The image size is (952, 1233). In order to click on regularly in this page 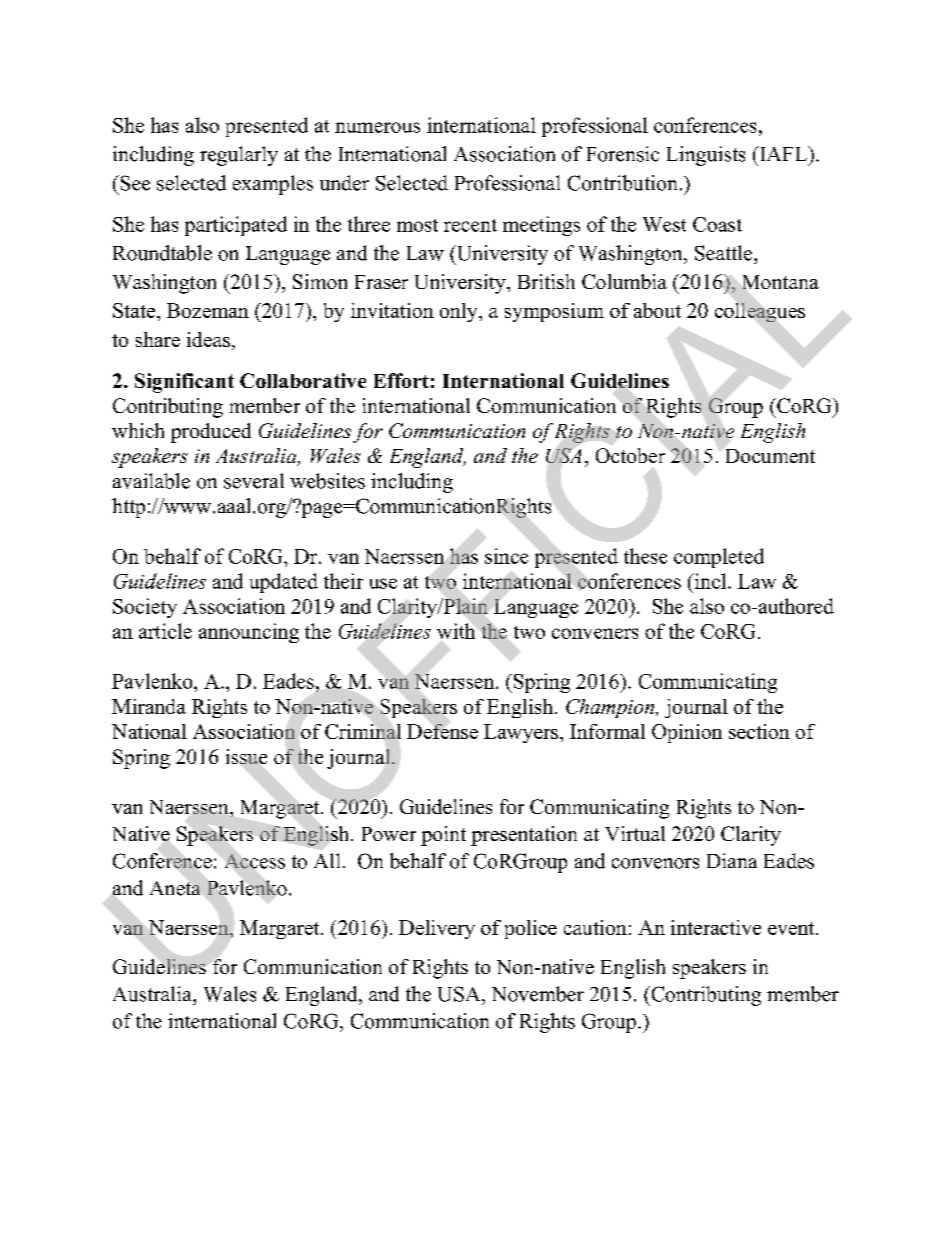, I will do `click(239, 156)`.
